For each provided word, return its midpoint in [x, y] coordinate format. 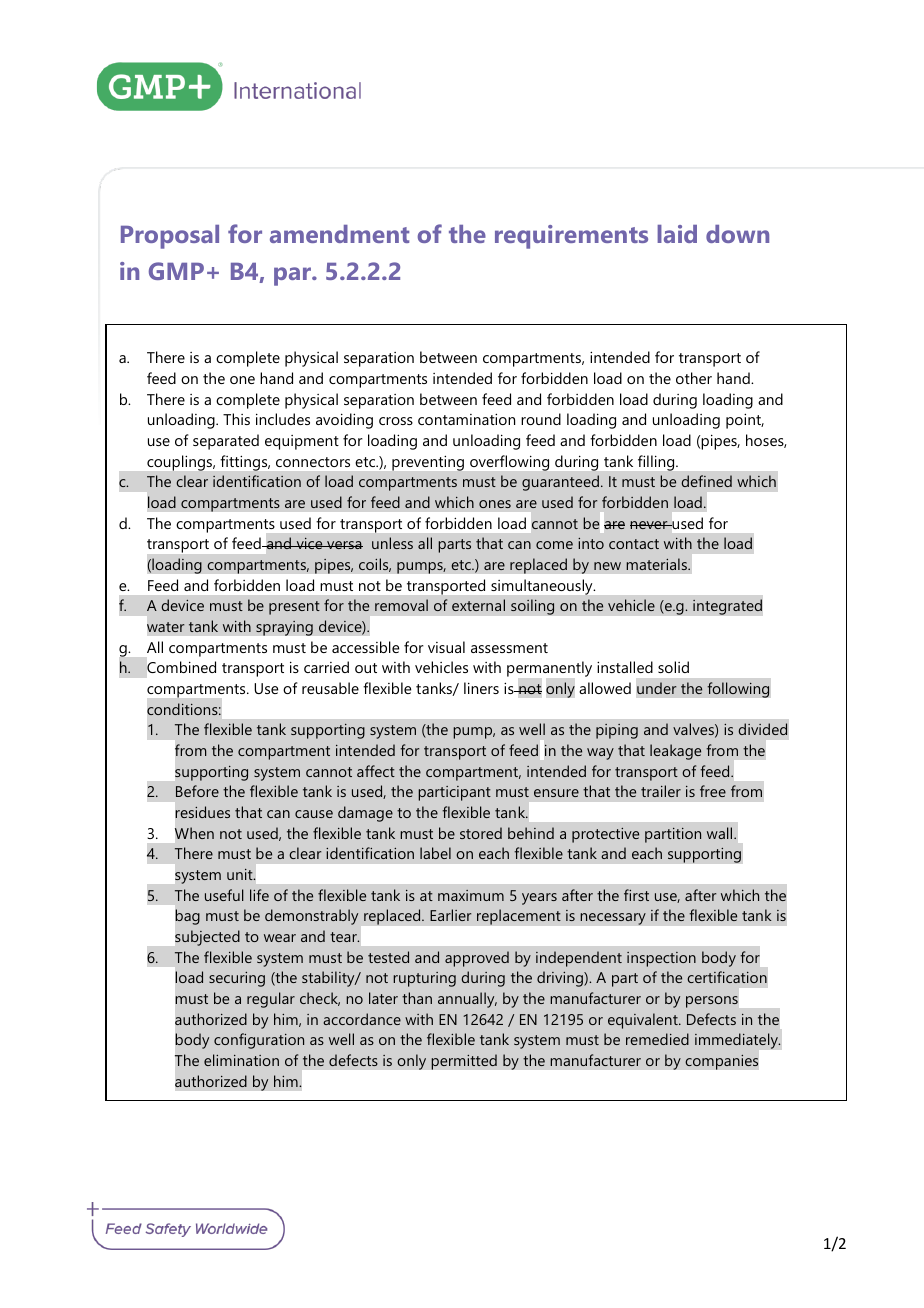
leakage [675, 752]
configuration [259, 1041]
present [294, 608]
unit [241, 874]
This [236, 419]
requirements [571, 237]
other [694, 378]
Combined [181, 667]
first [636, 895]
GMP [176, 271]
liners [481, 688]
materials [657, 564]
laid [677, 234]
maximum [471, 895]
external [478, 605]
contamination [466, 419]
